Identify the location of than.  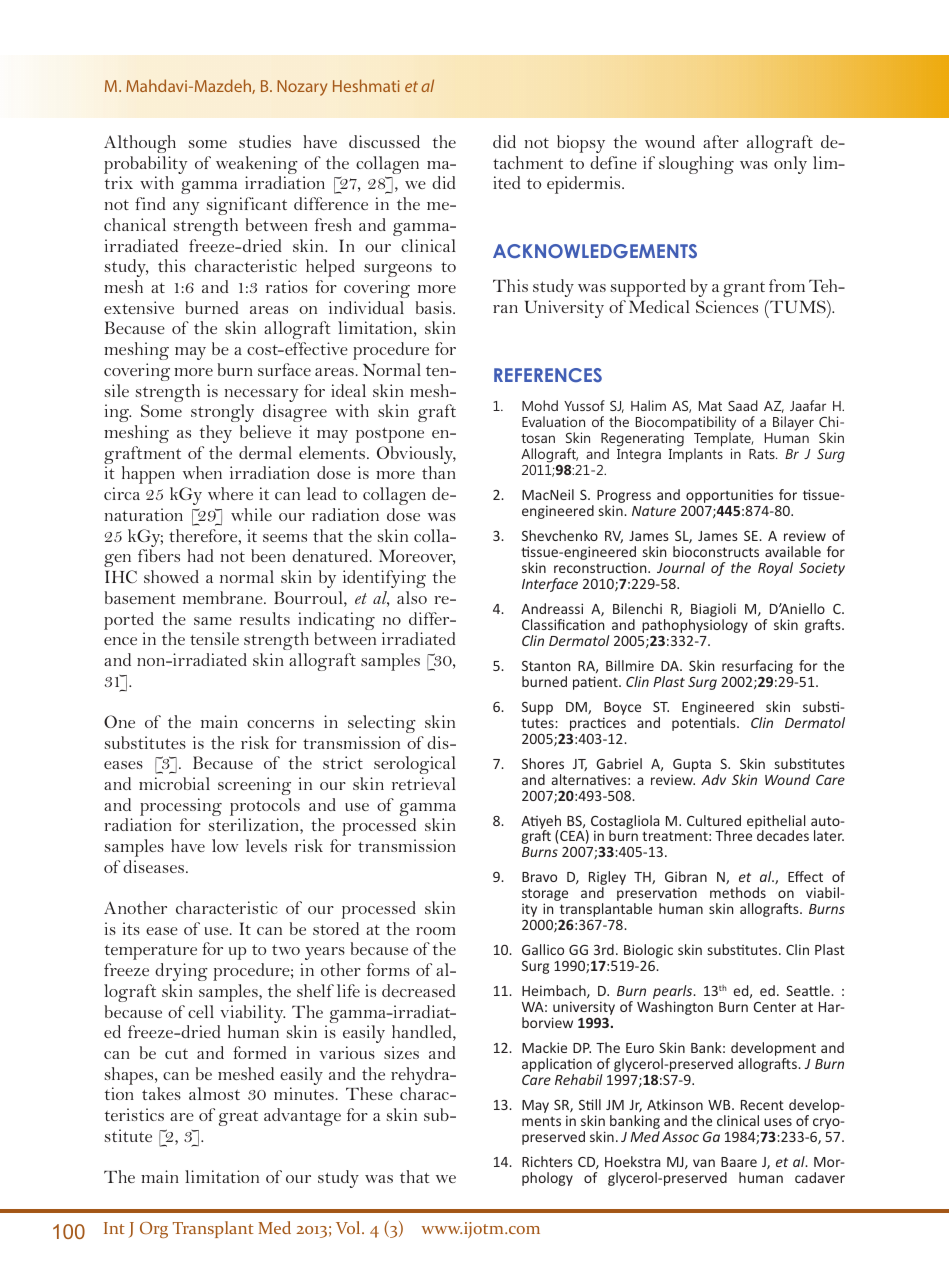
(439, 472).
